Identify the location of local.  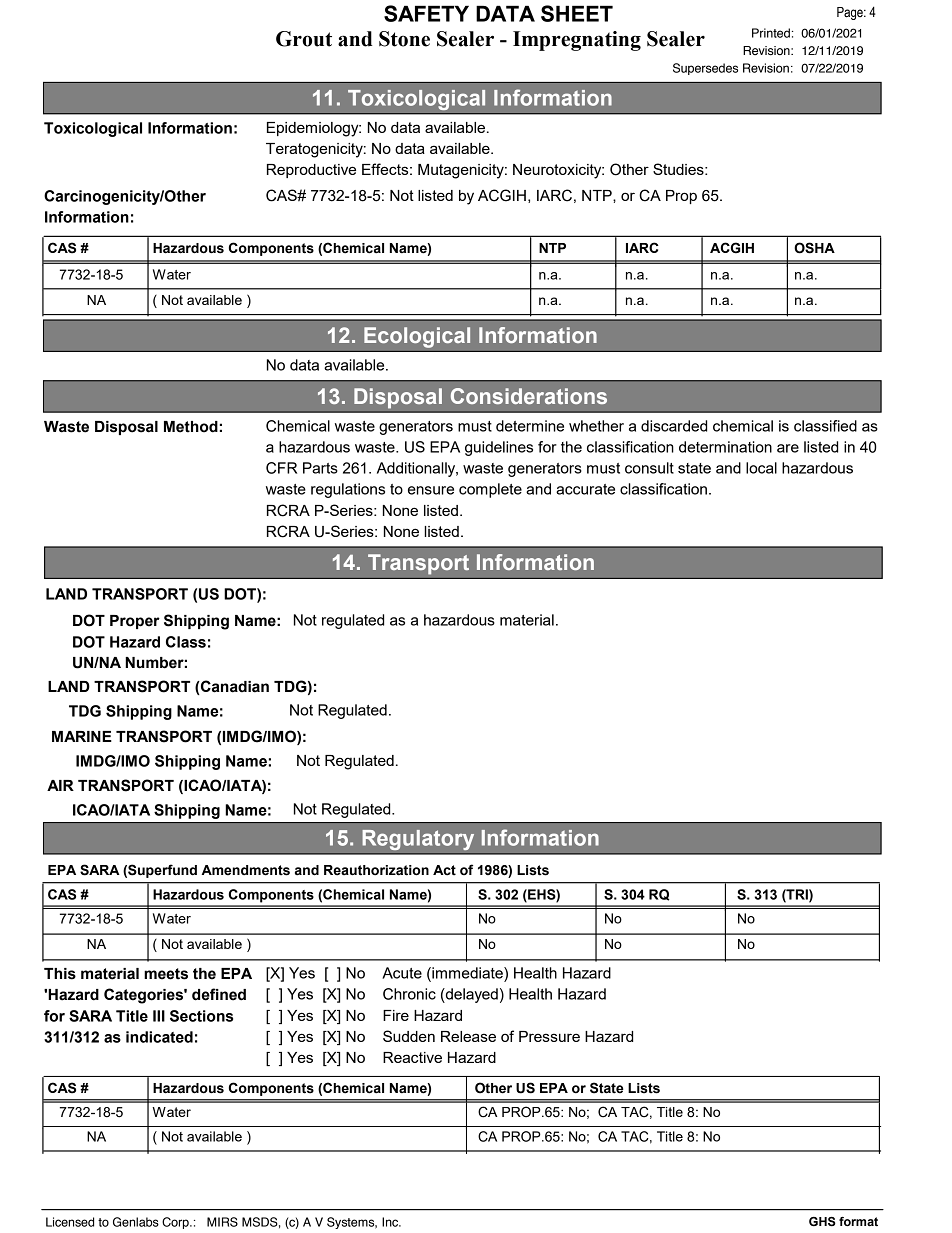
(761, 468).
